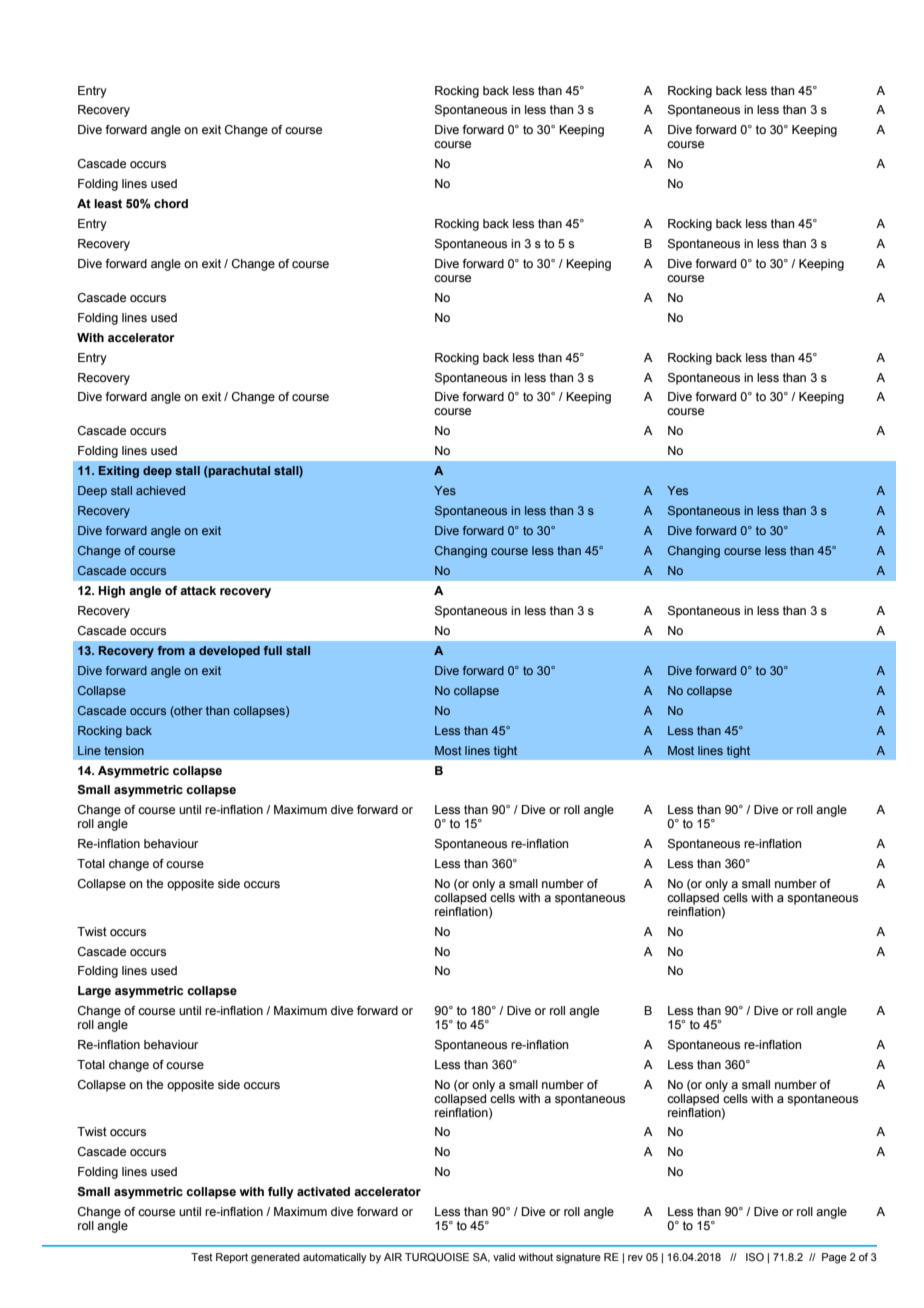 Image resolution: width=924 pixels, height=1308 pixels. Describe the element at coordinates (202, 1257) in the screenshot. I see `Test` at that location.
